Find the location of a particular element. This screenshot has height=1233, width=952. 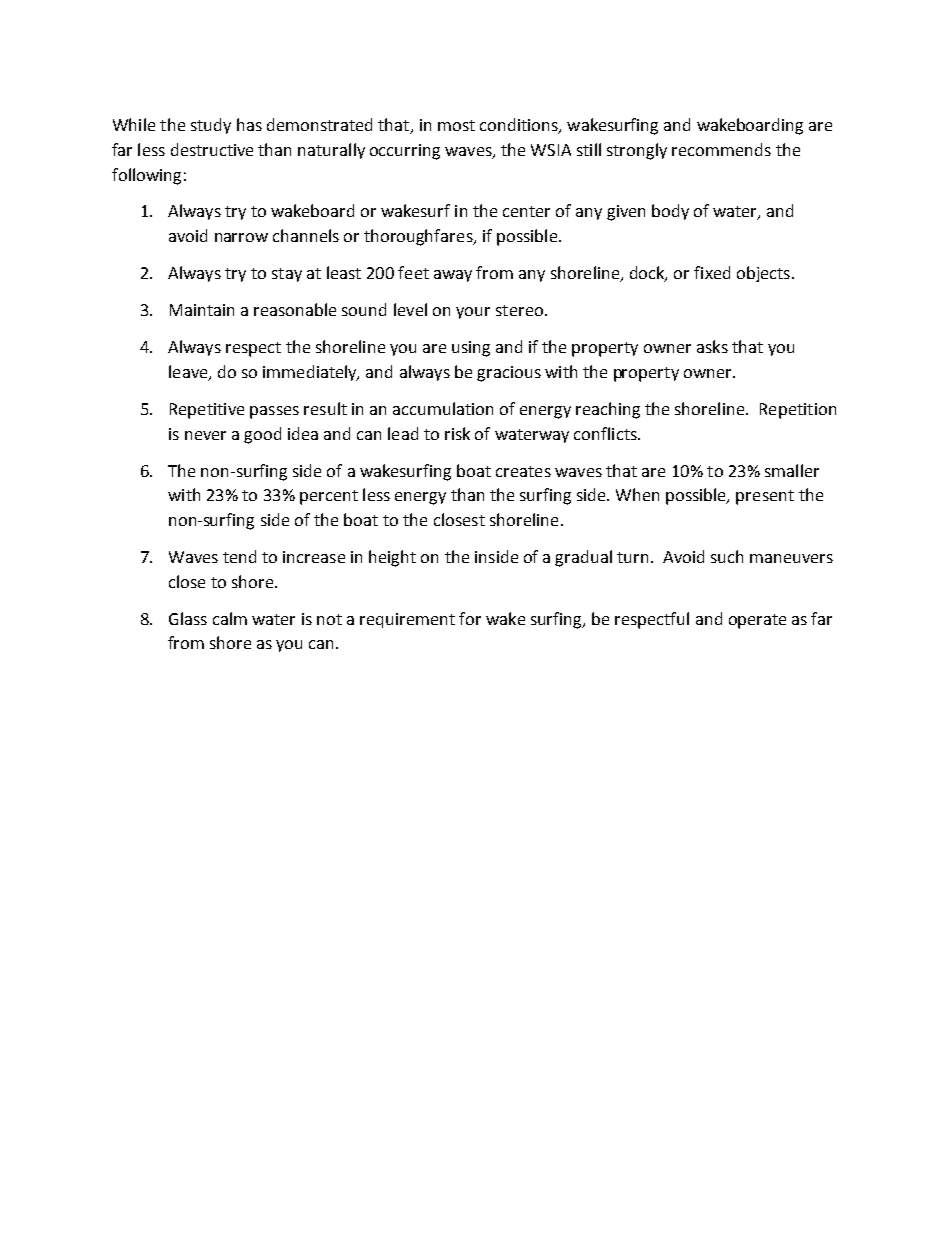

for is located at coordinates (470, 618).
